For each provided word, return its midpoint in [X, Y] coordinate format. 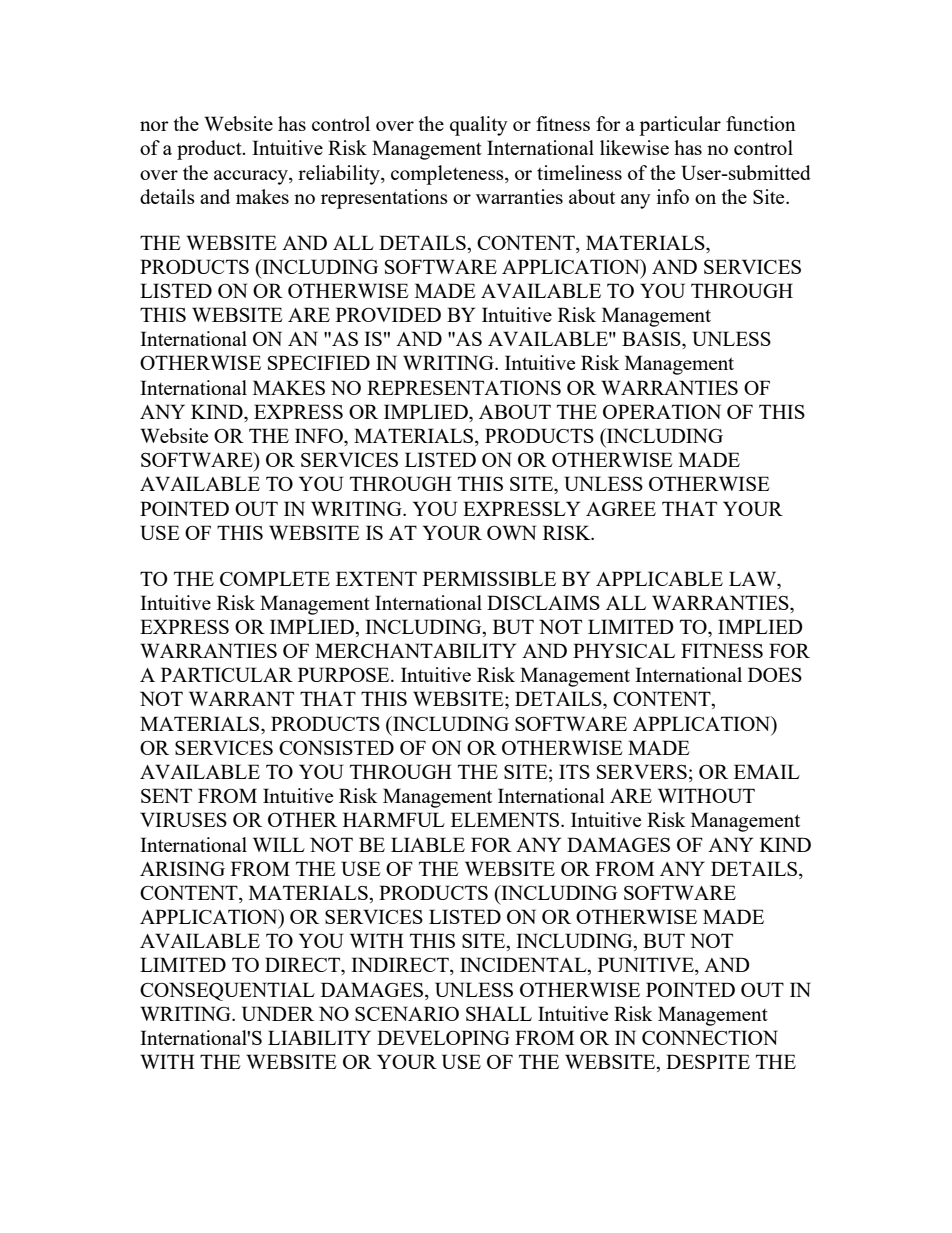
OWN [511, 532]
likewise [634, 147]
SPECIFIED [319, 362]
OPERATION [662, 411]
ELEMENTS [505, 819]
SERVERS [642, 771]
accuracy [252, 177]
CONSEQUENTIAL [227, 991]
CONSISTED [336, 747]
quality [479, 126]
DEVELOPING [443, 1037]
